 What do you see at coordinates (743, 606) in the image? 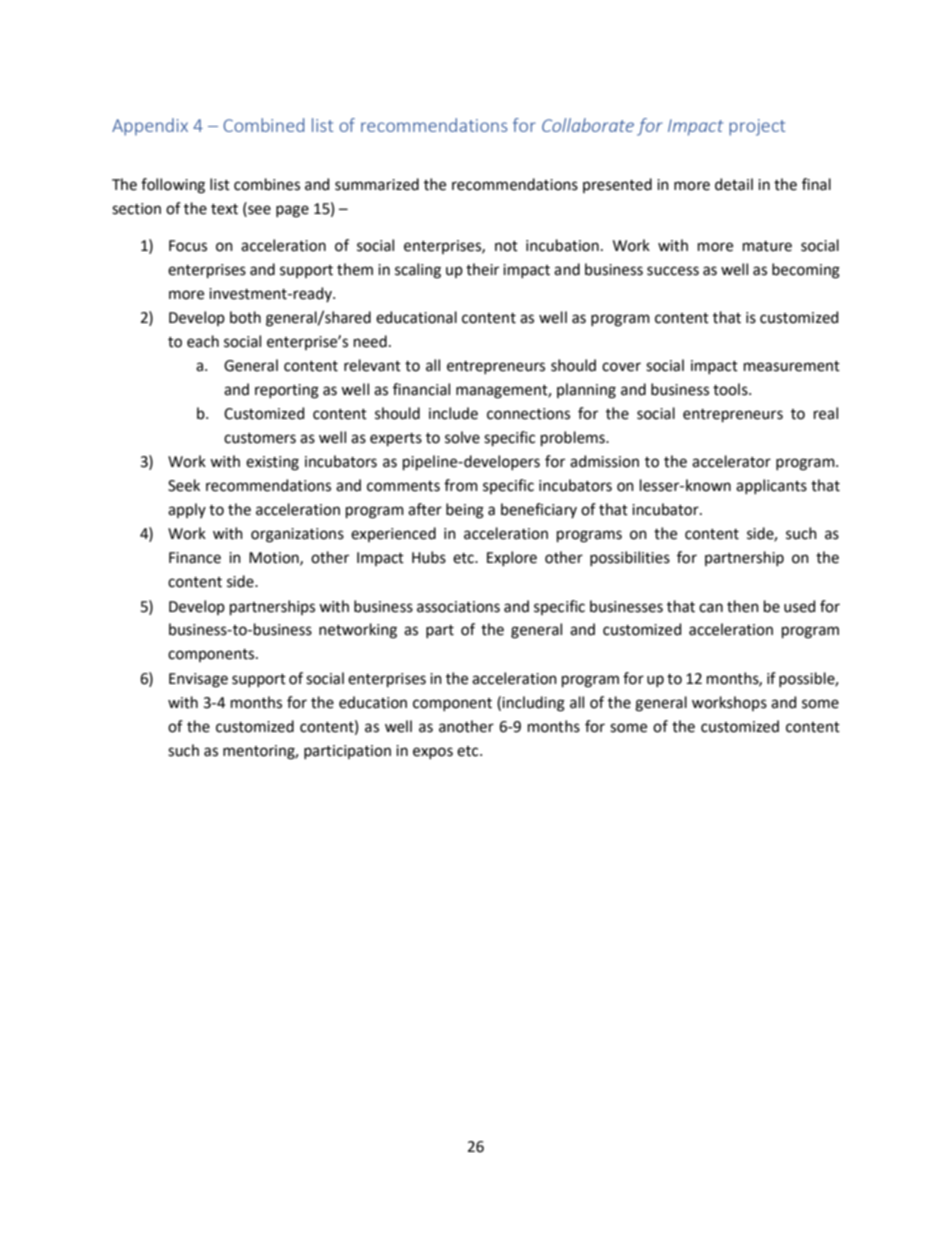
I see `then` at bounding box center [743, 606].
